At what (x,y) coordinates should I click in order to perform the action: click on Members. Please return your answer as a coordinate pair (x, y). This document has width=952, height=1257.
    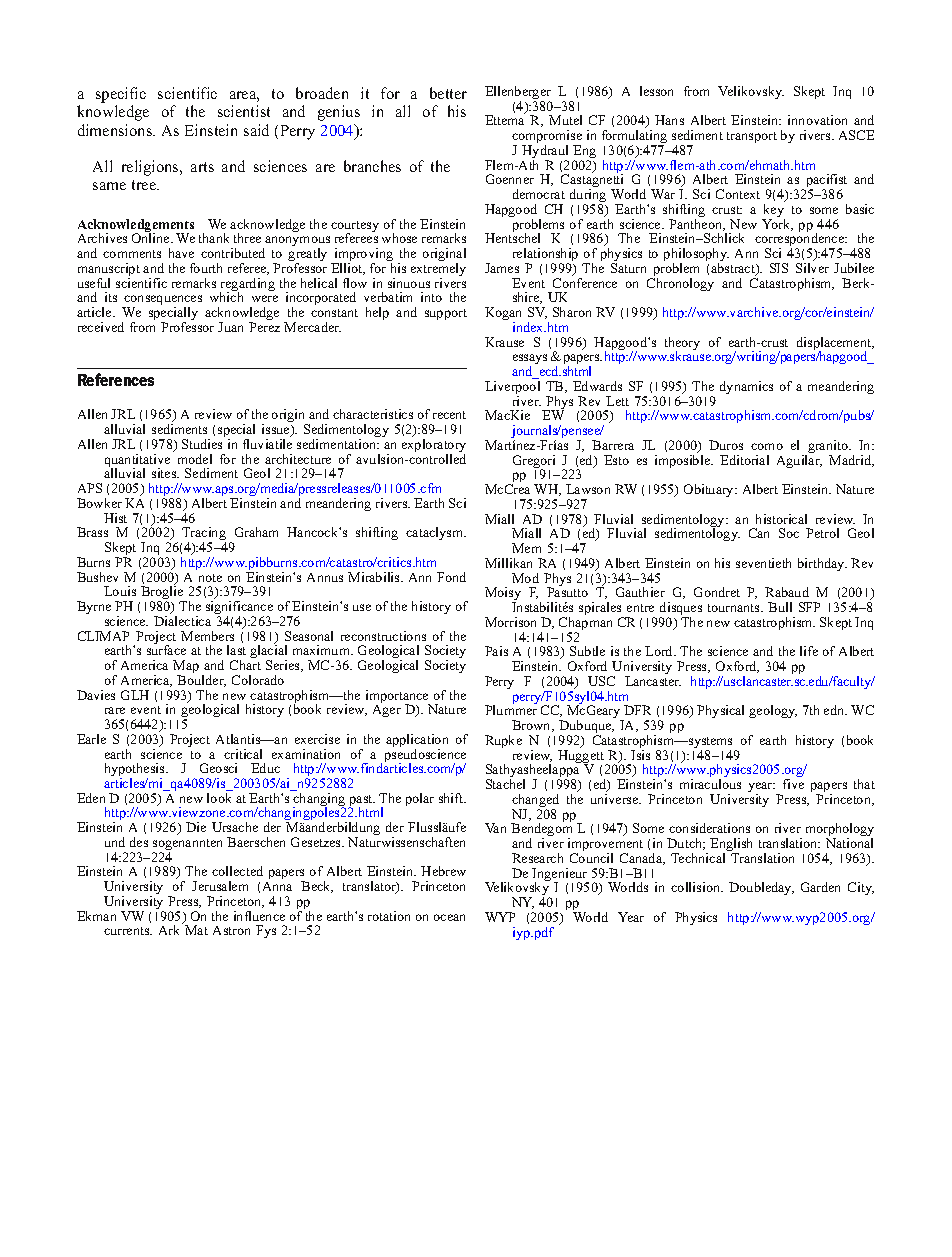
    Looking at the image, I should click on (207, 636).
